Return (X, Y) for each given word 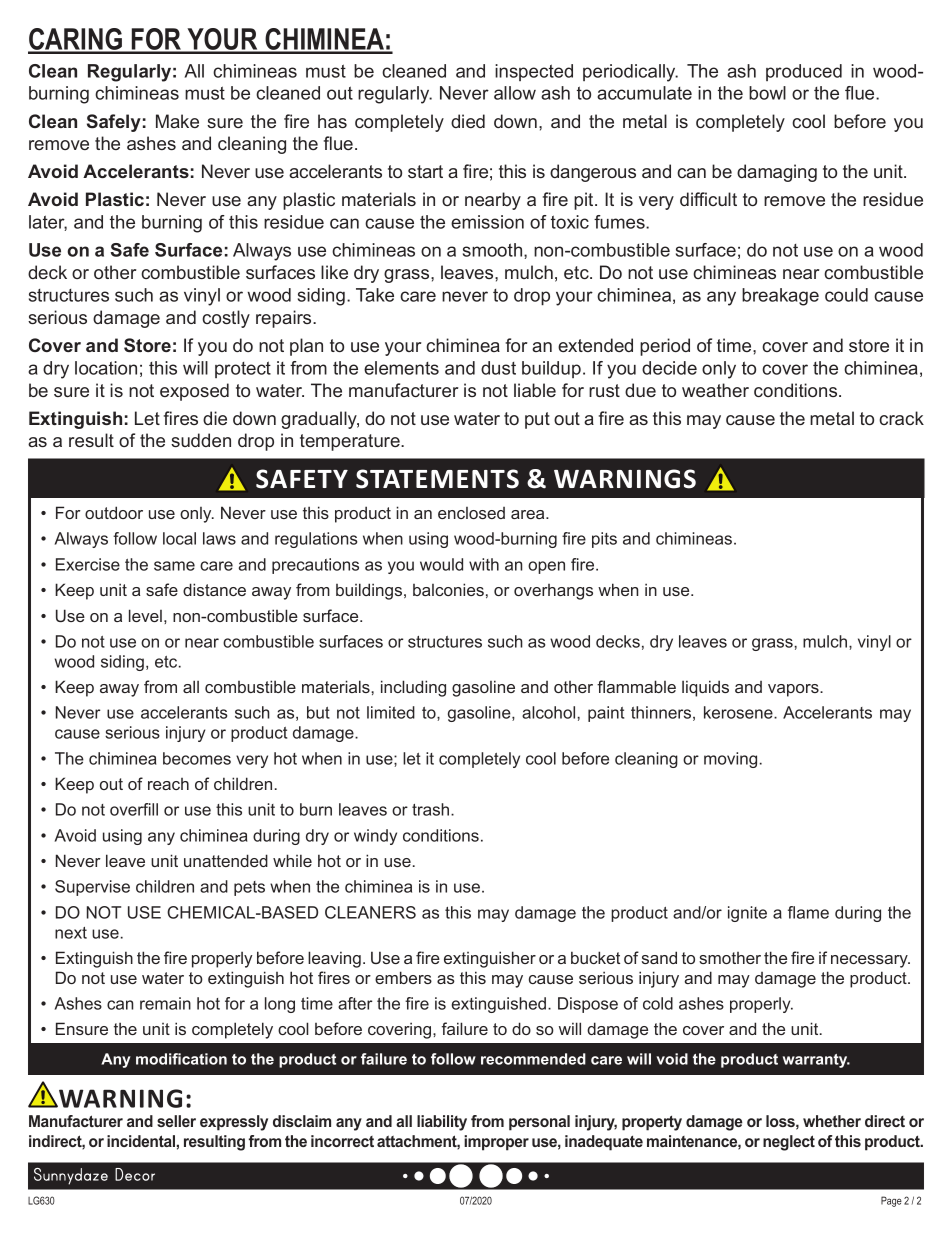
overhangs (553, 592)
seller (176, 1121)
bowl (767, 93)
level (145, 615)
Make (177, 121)
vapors (794, 690)
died (468, 121)
